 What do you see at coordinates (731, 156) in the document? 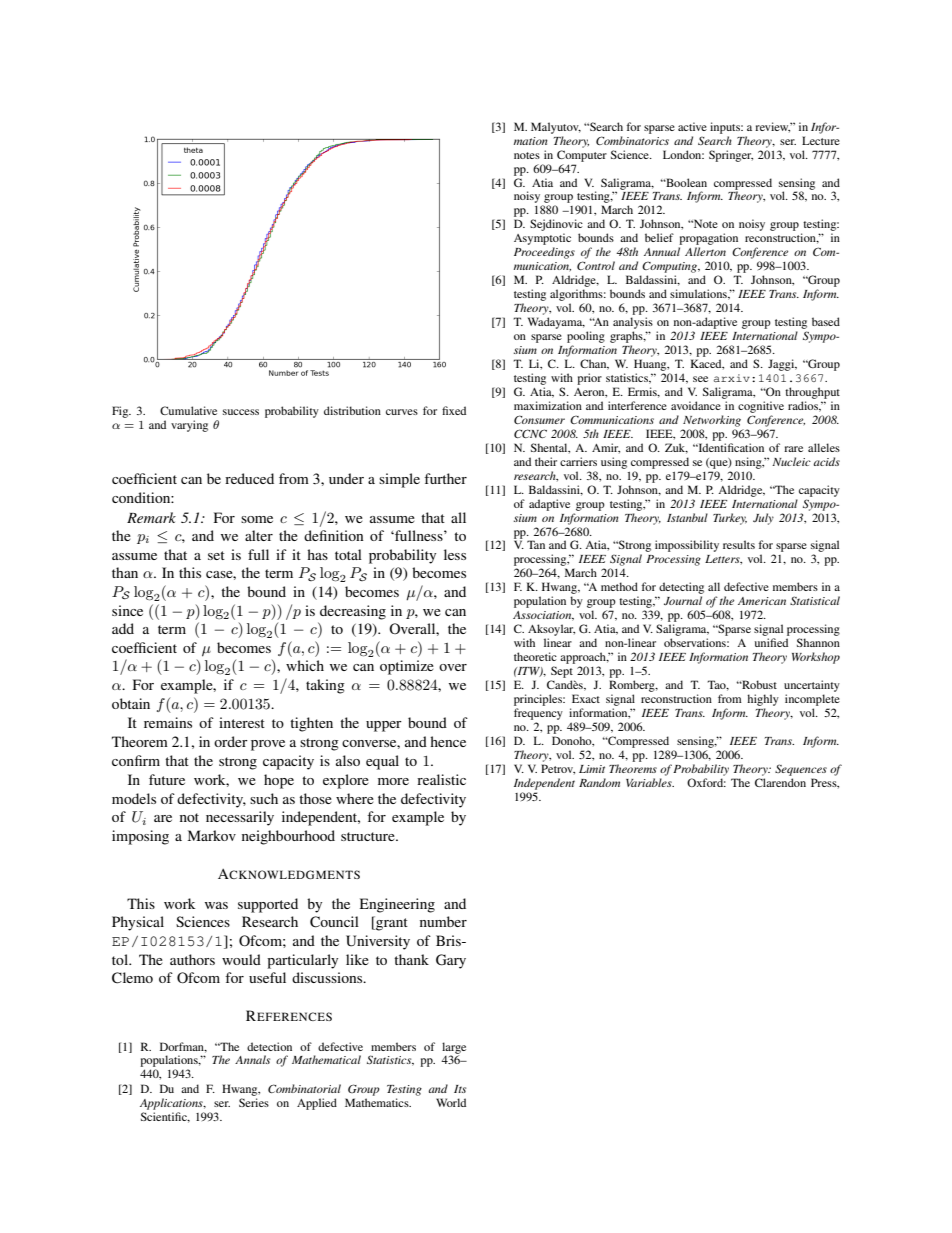
I see `Springer` at bounding box center [731, 156].
